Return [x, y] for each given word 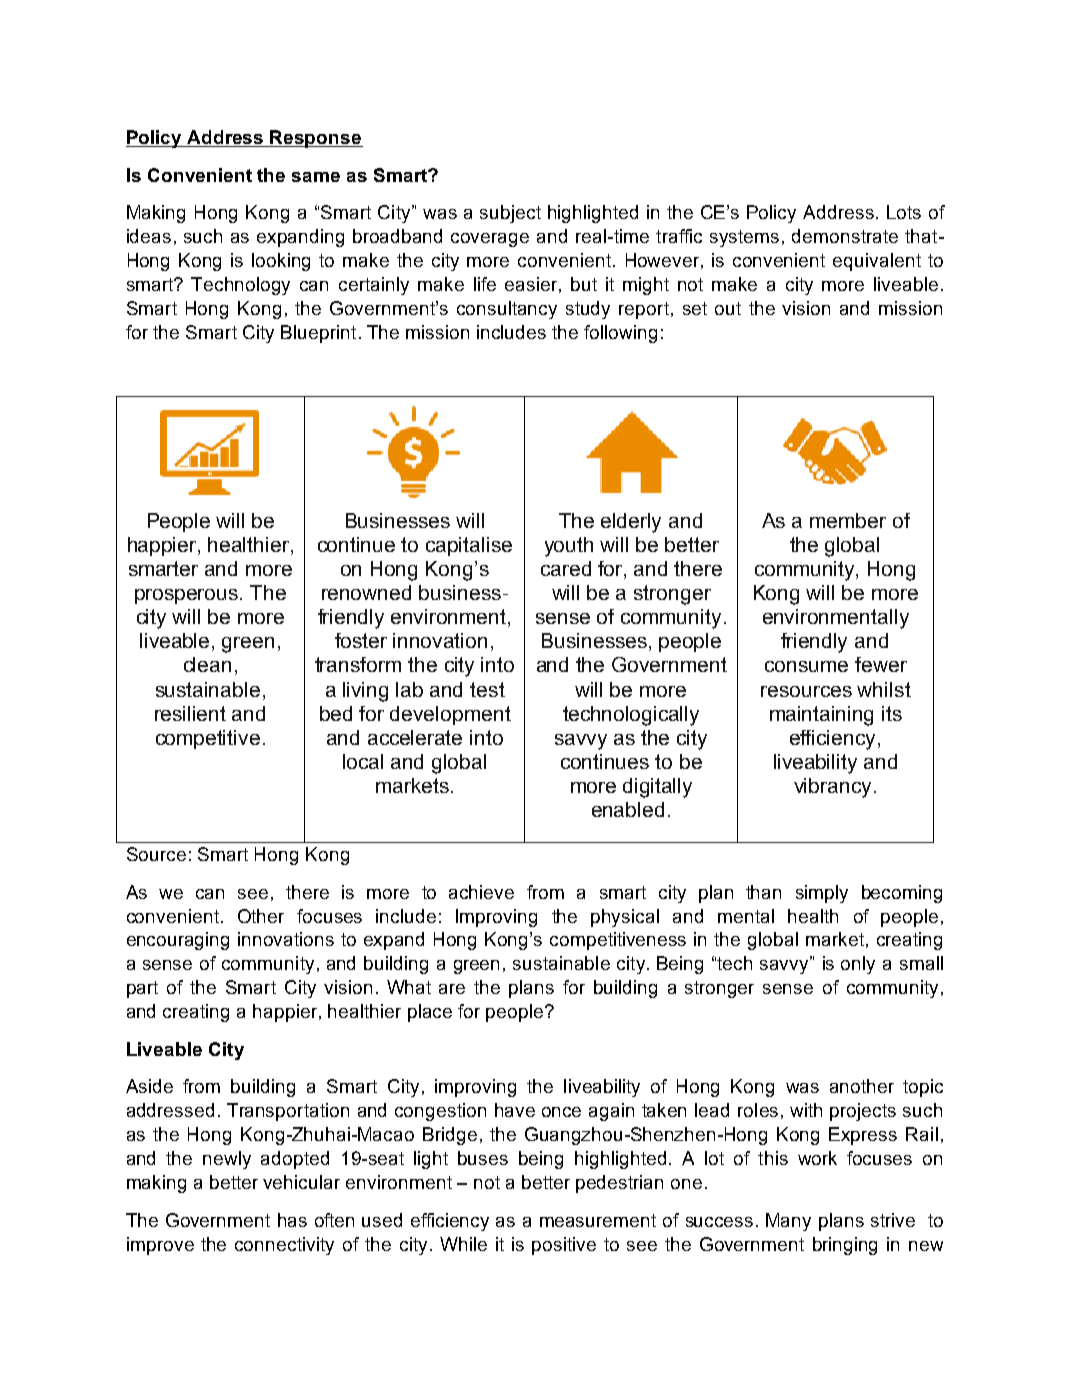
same [316, 177]
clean [207, 664]
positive [564, 1246]
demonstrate [845, 236]
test [487, 689]
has [292, 1220]
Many [788, 1222]
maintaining [821, 716]
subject [510, 214]
